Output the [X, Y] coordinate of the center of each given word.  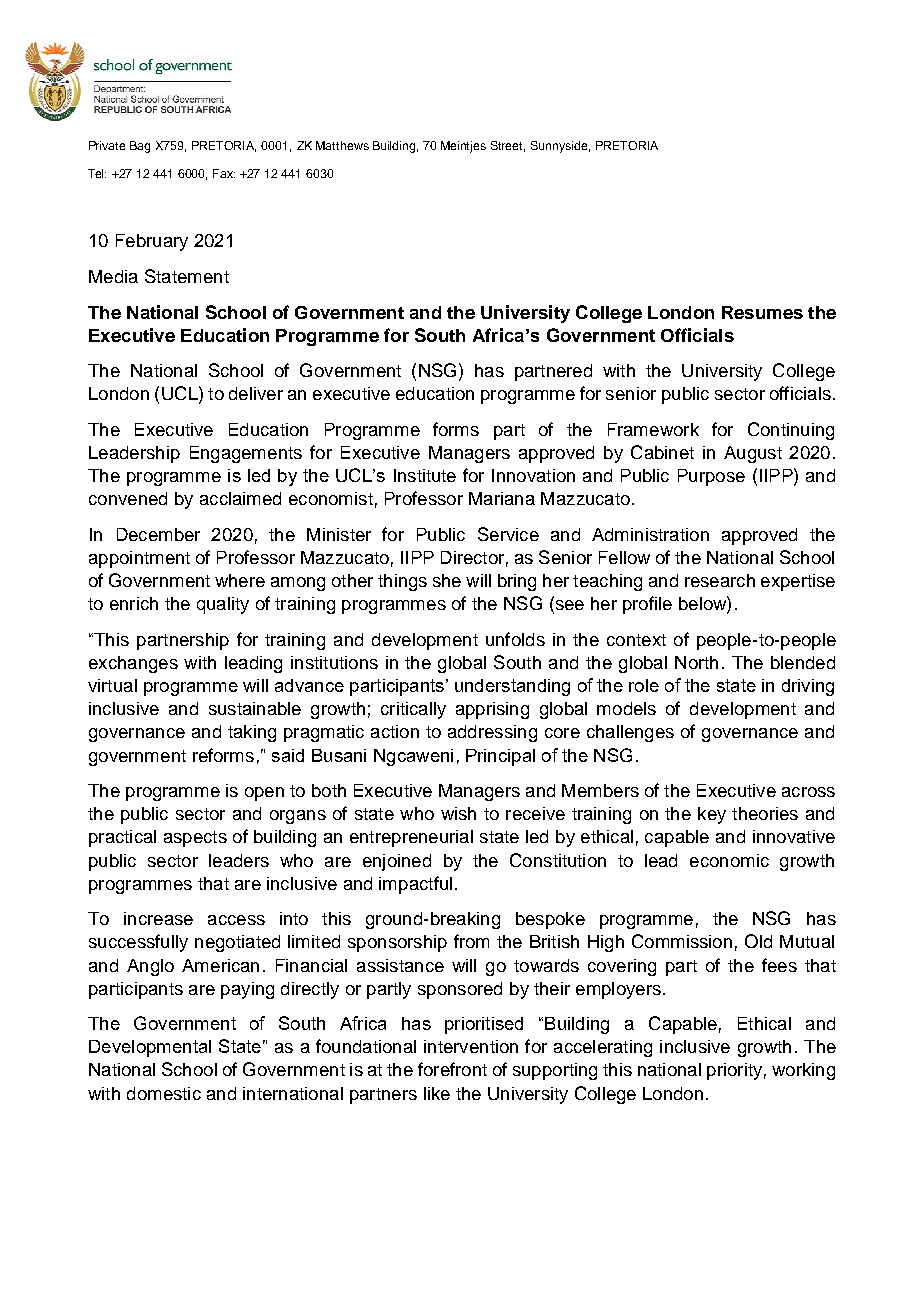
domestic [164, 1093]
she [447, 580]
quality [223, 605]
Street [508, 146]
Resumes [762, 312]
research [720, 580]
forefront [452, 1069]
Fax [224, 173]
